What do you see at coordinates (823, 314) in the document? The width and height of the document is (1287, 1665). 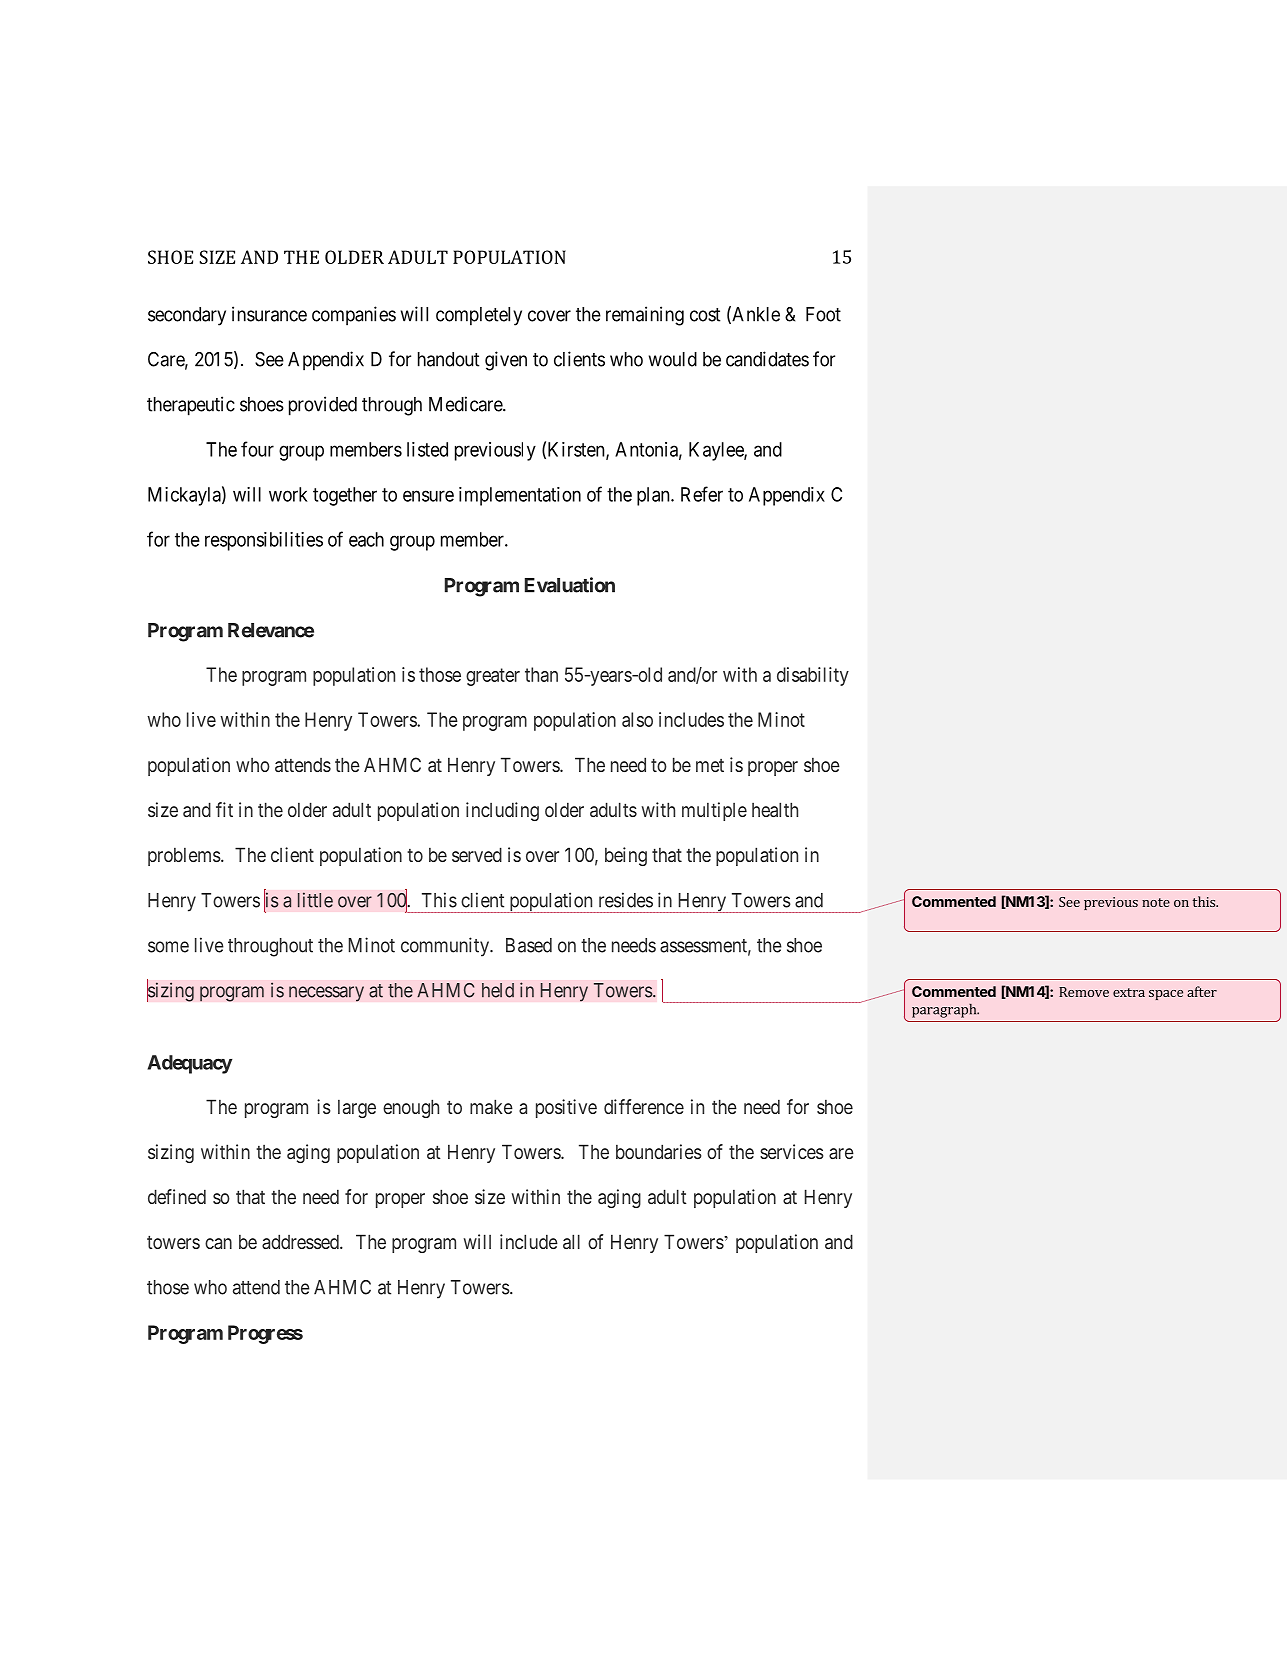 I see `Foot` at bounding box center [823, 314].
